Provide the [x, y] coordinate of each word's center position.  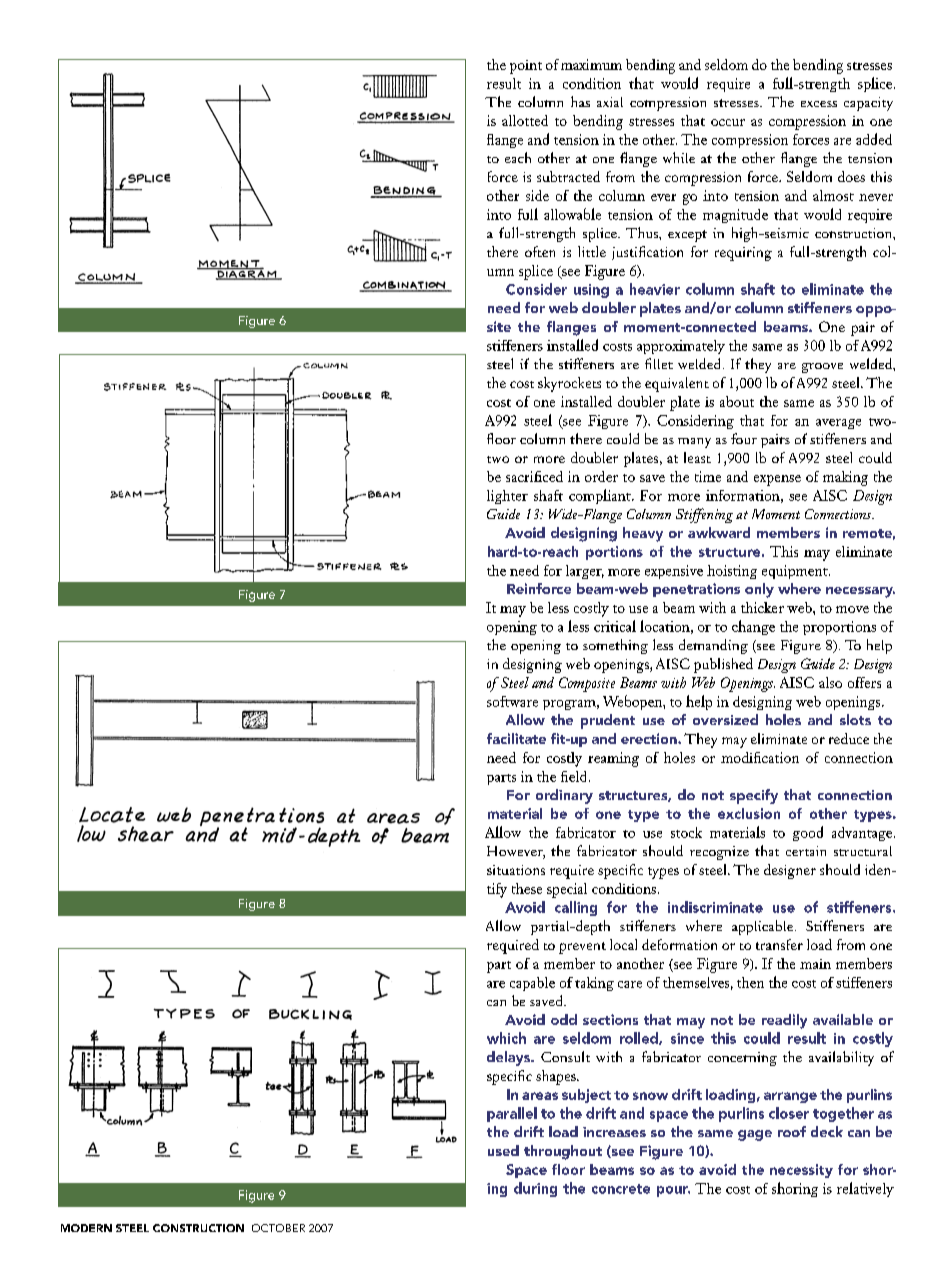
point [526, 67]
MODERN [86, 1228]
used [503, 1150]
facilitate [516, 738]
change [753, 627]
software [512, 701]
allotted [525, 120]
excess [819, 104]
